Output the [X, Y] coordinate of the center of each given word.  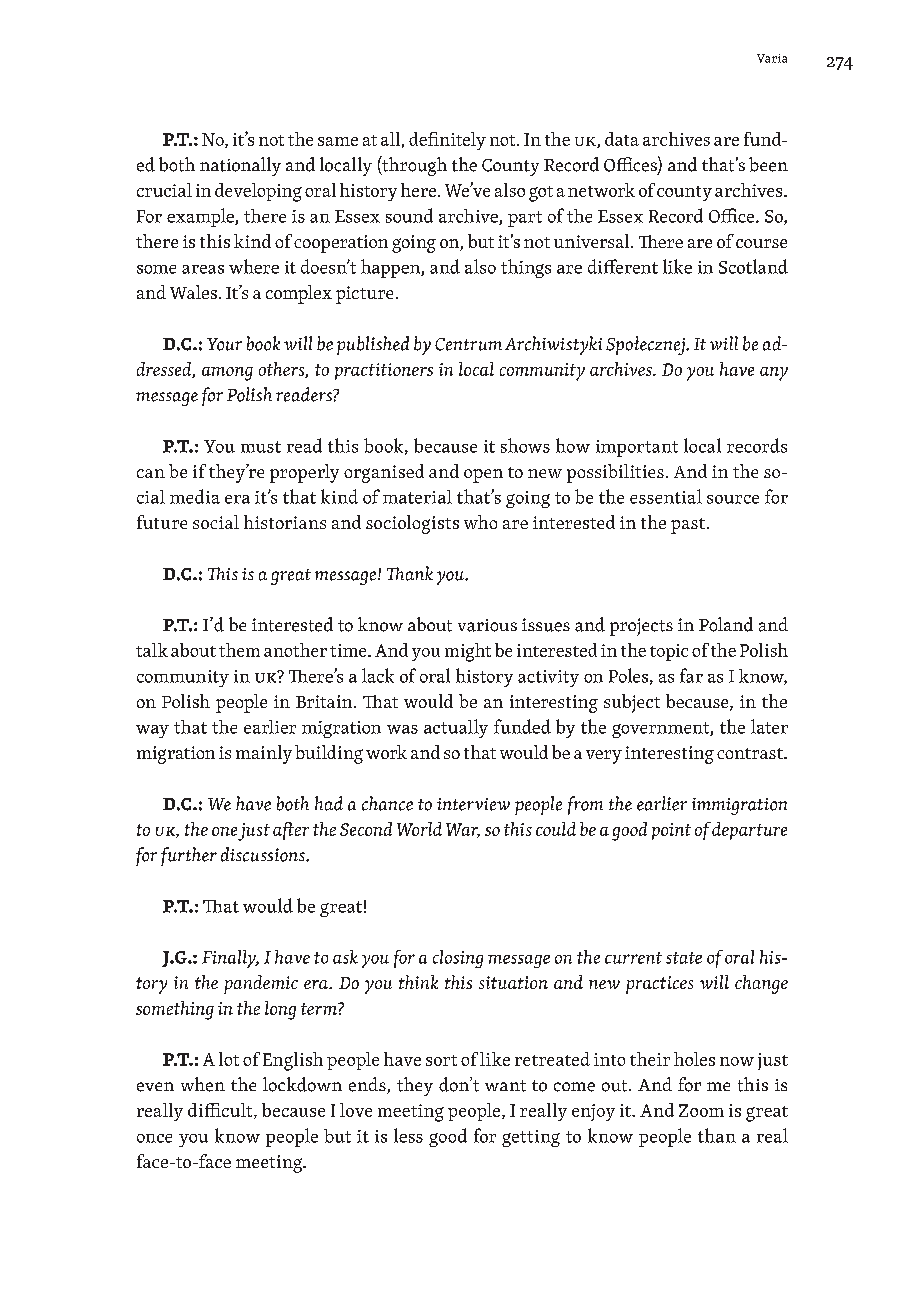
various [487, 625]
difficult [221, 1111]
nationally [240, 166]
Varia [772, 58]
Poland [726, 624]
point [671, 831]
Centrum [468, 344]
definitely [447, 141]
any [774, 374]
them [239, 650]
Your [224, 344]
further [189, 856]
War [463, 830]
